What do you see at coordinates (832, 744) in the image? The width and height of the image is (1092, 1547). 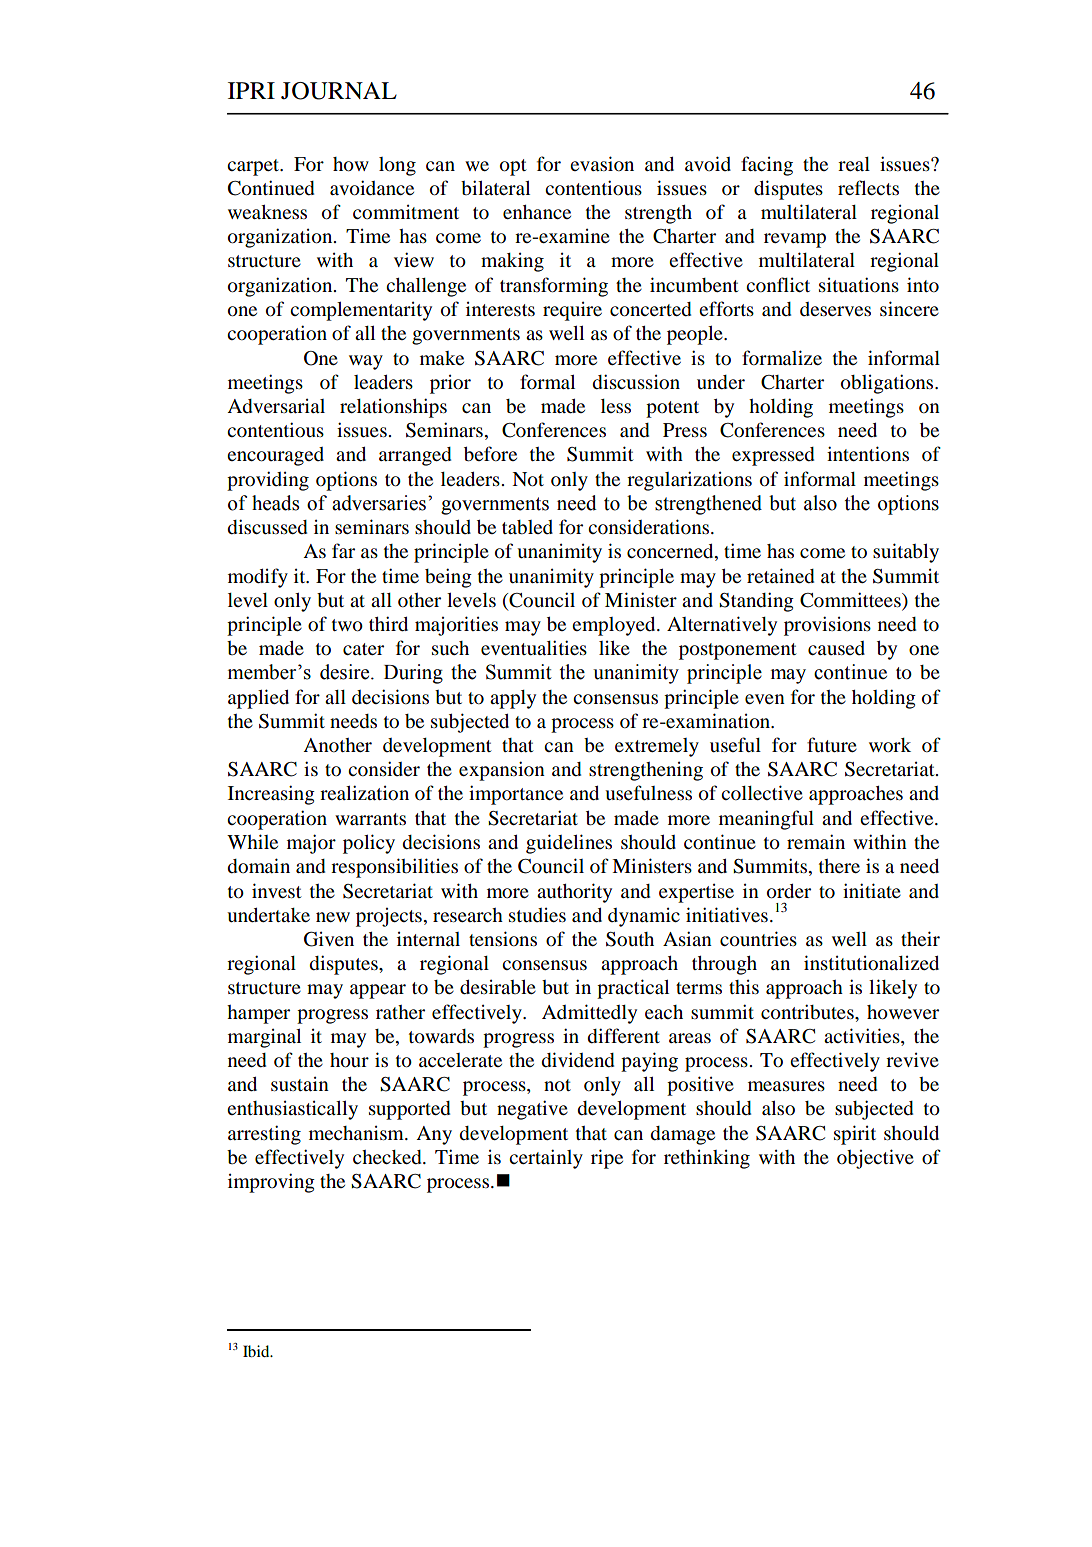 I see `future` at bounding box center [832, 744].
